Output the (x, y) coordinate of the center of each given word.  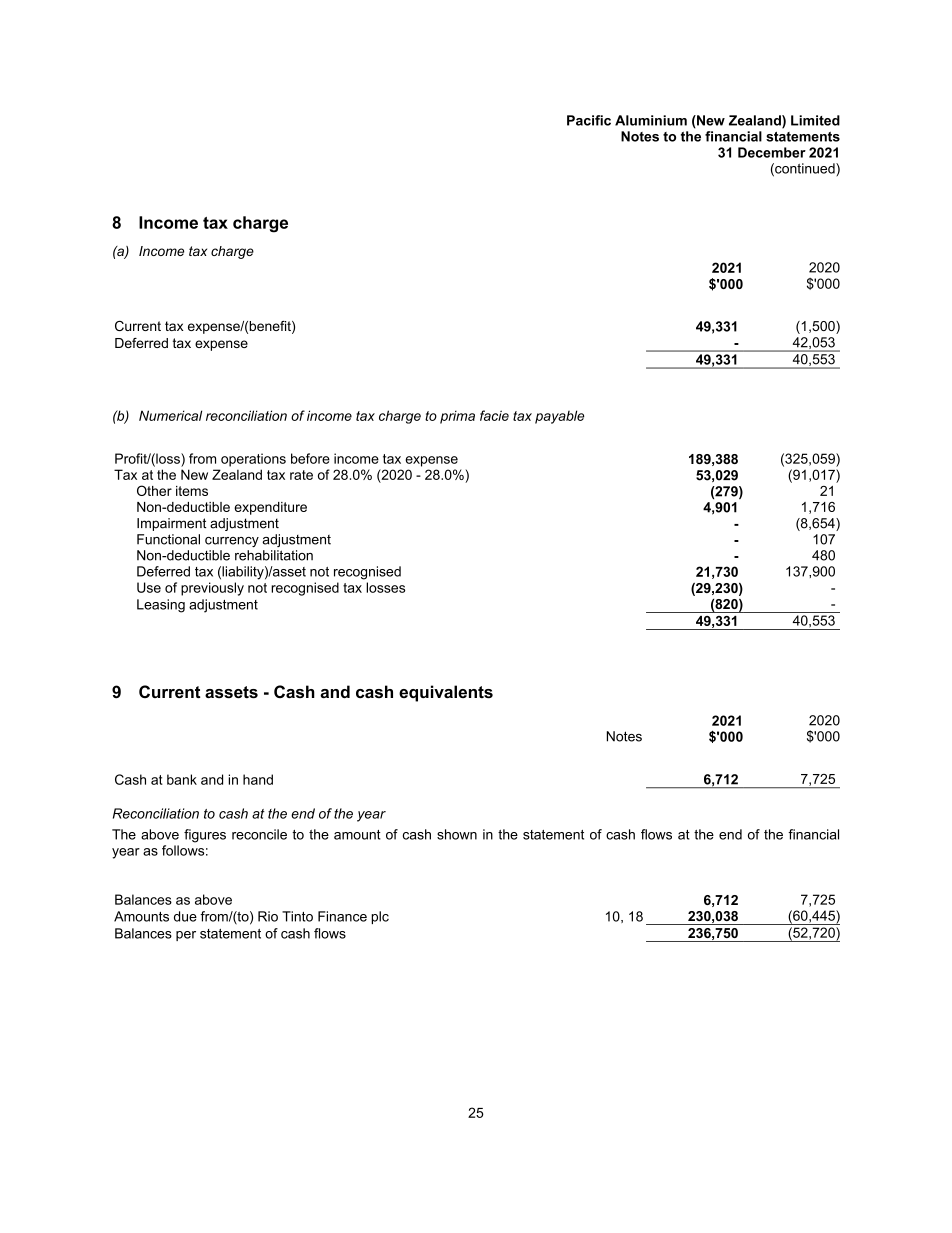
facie (494, 415)
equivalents (446, 693)
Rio (268, 916)
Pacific (589, 120)
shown (457, 834)
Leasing (161, 606)
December (772, 152)
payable (559, 417)
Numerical (170, 415)
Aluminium (651, 120)
